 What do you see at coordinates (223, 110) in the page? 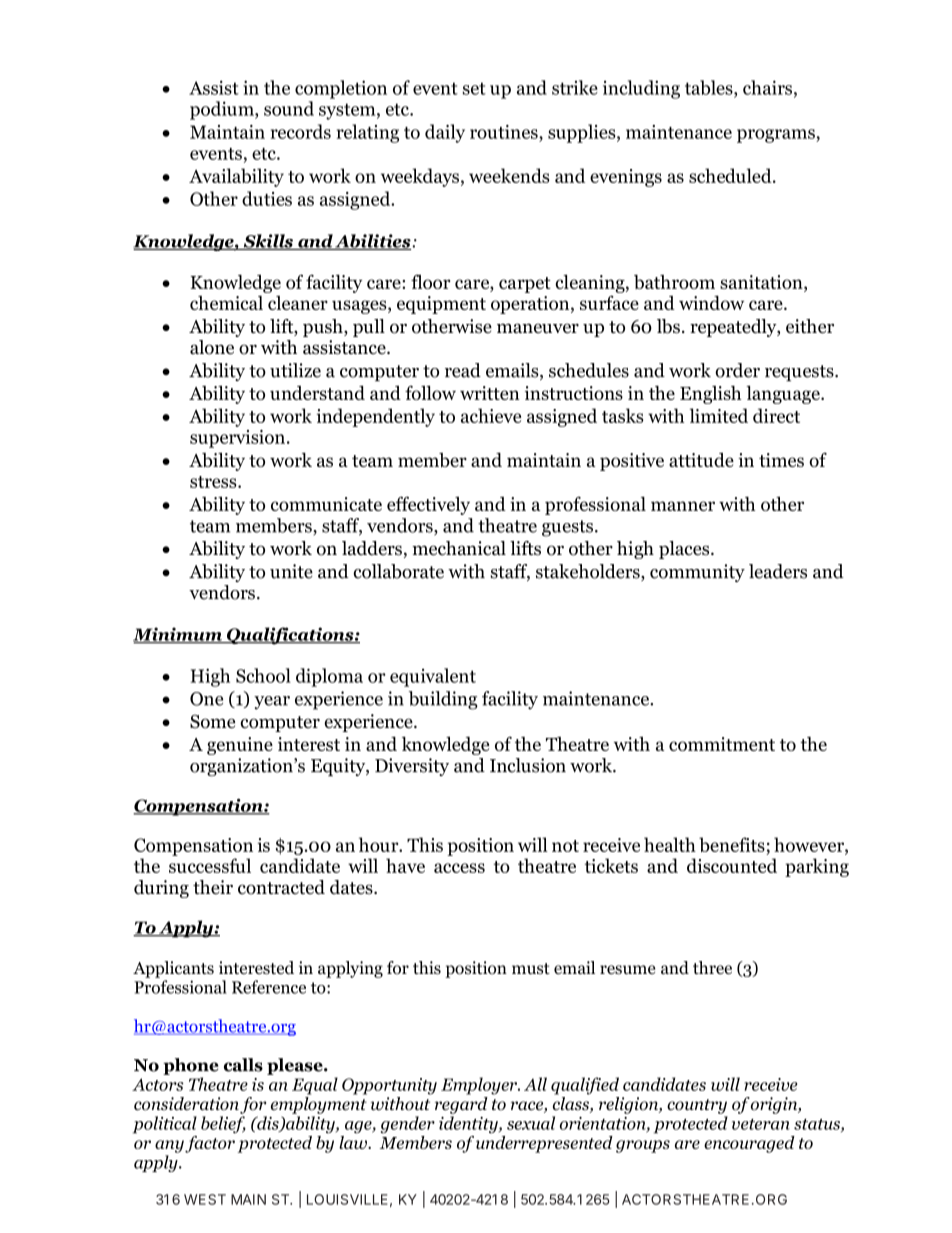
I see `podium` at bounding box center [223, 110].
